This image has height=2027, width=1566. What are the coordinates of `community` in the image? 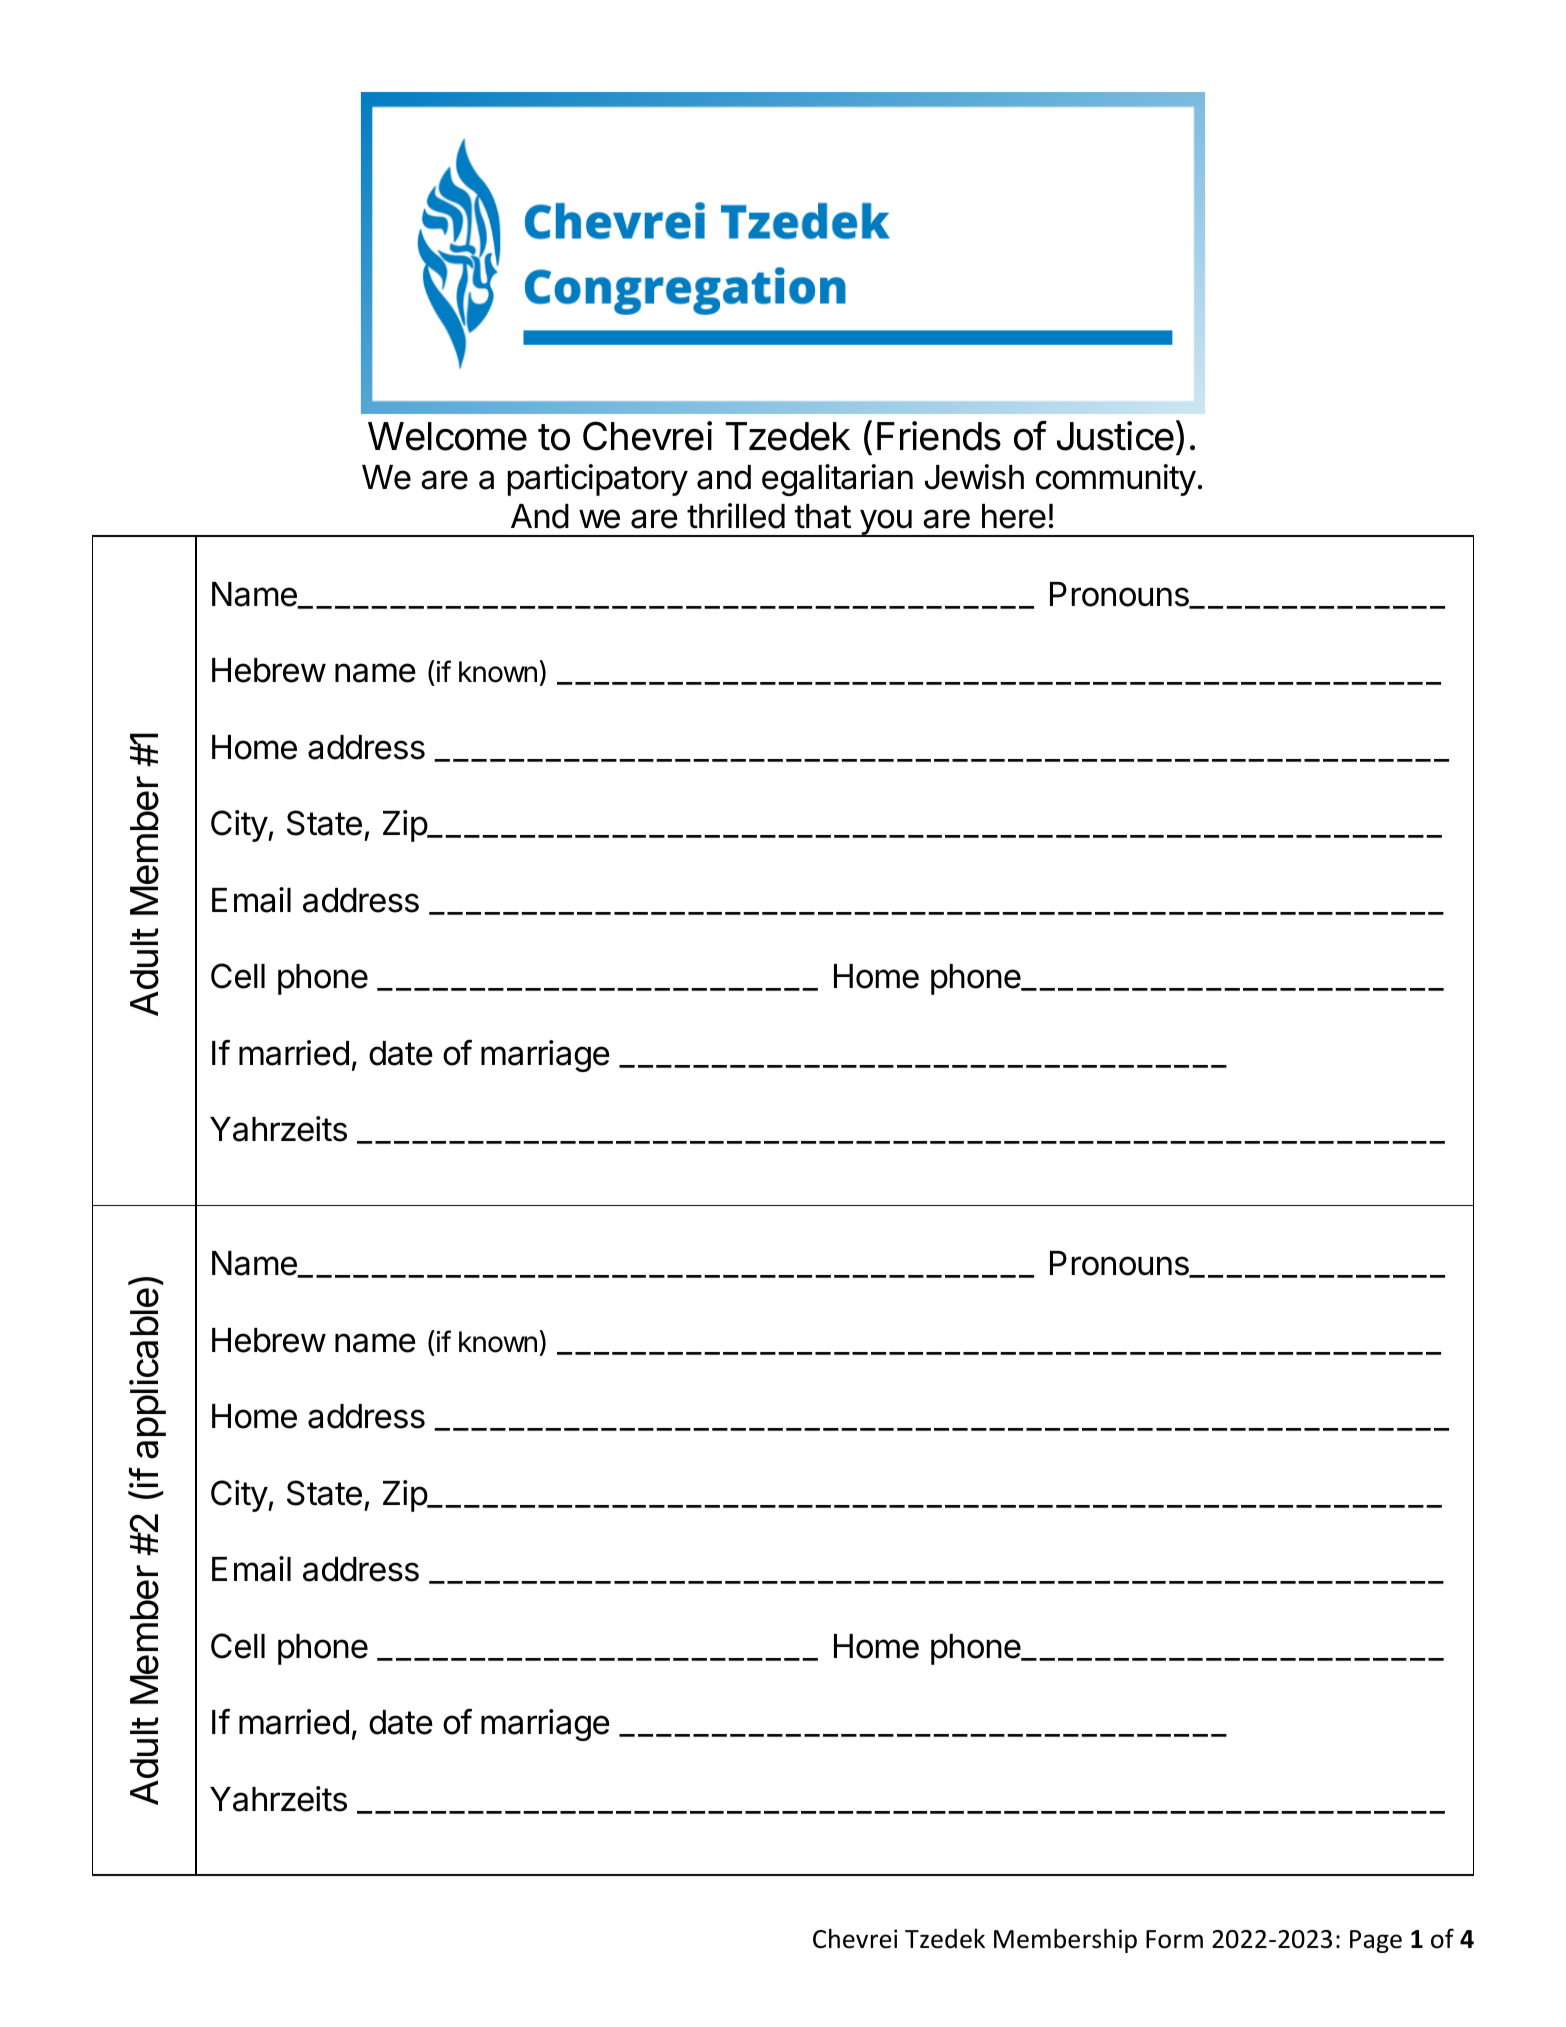 It's located at (1116, 480).
